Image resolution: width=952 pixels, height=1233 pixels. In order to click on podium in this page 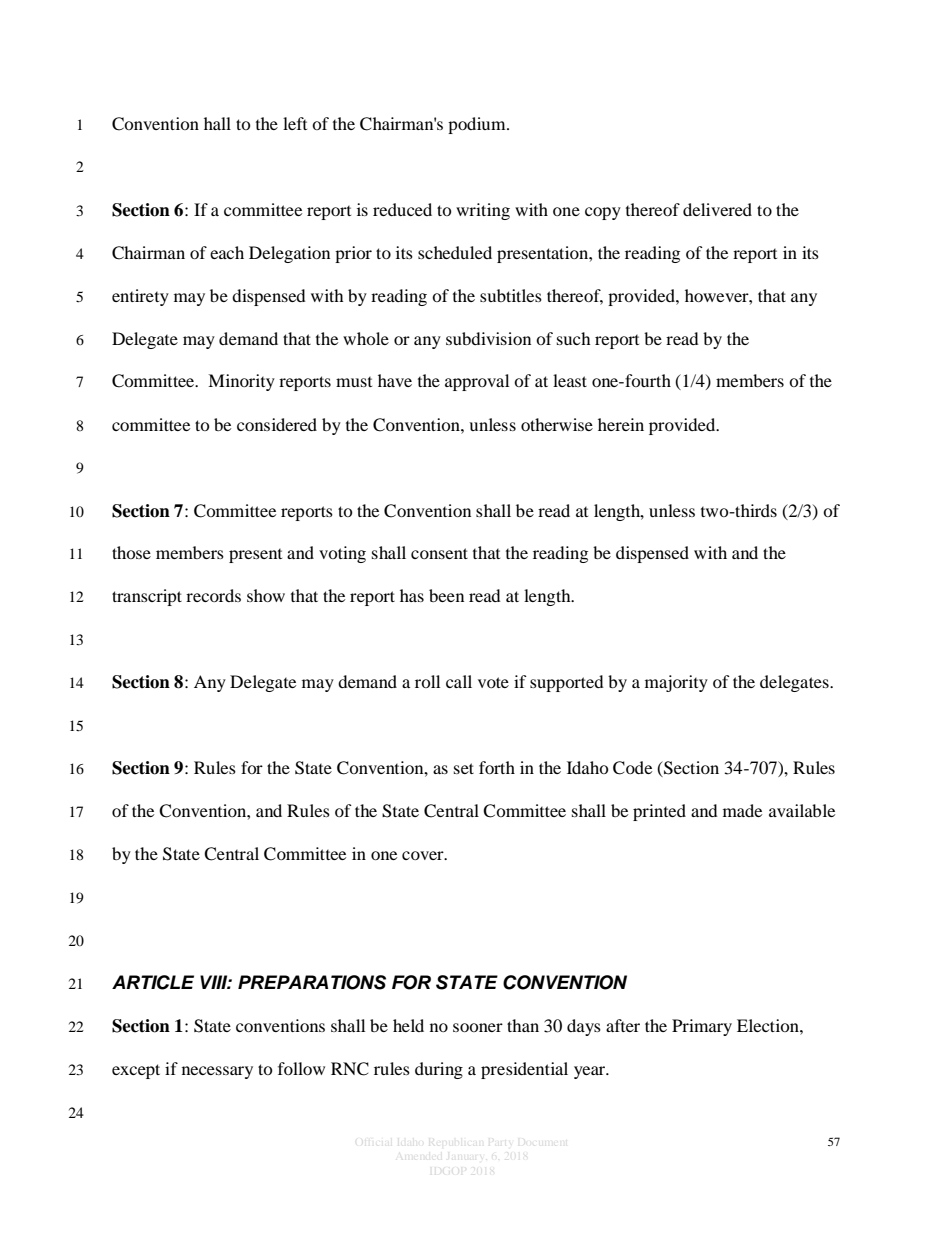, I will do `click(478, 125)`.
